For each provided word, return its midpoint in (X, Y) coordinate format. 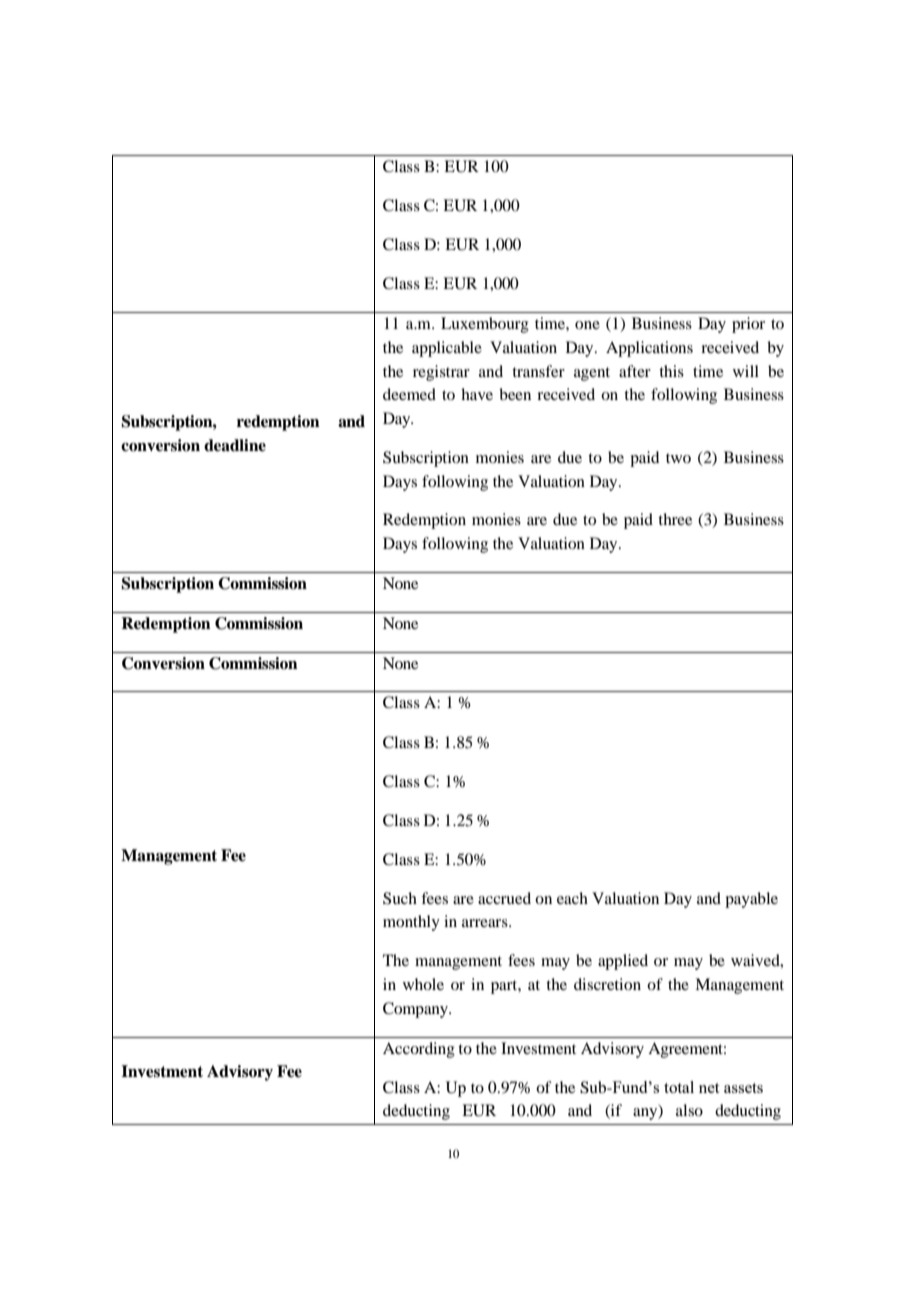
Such (400, 898)
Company (416, 1010)
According (419, 1050)
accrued (504, 898)
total (679, 1087)
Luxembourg (485, 325)
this (671, 371)
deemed (409, 394)
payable (751, 900)
